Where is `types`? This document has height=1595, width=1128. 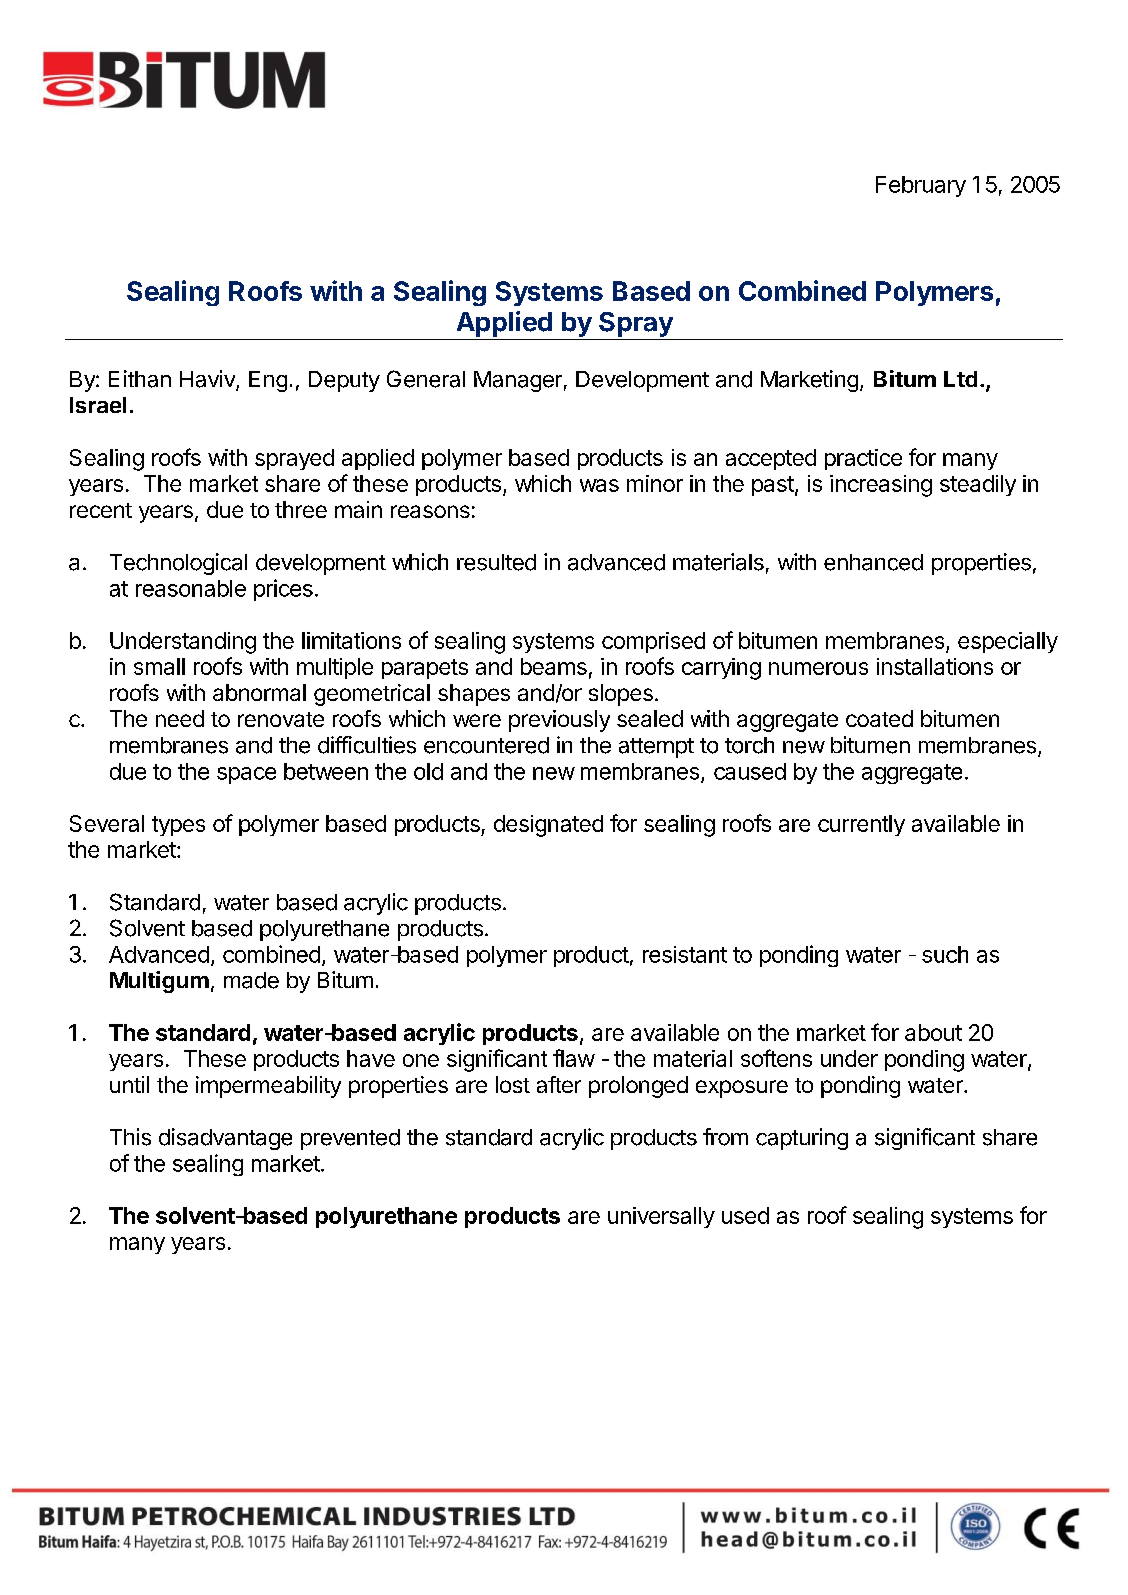
types is located at coordinates (178, 826).
